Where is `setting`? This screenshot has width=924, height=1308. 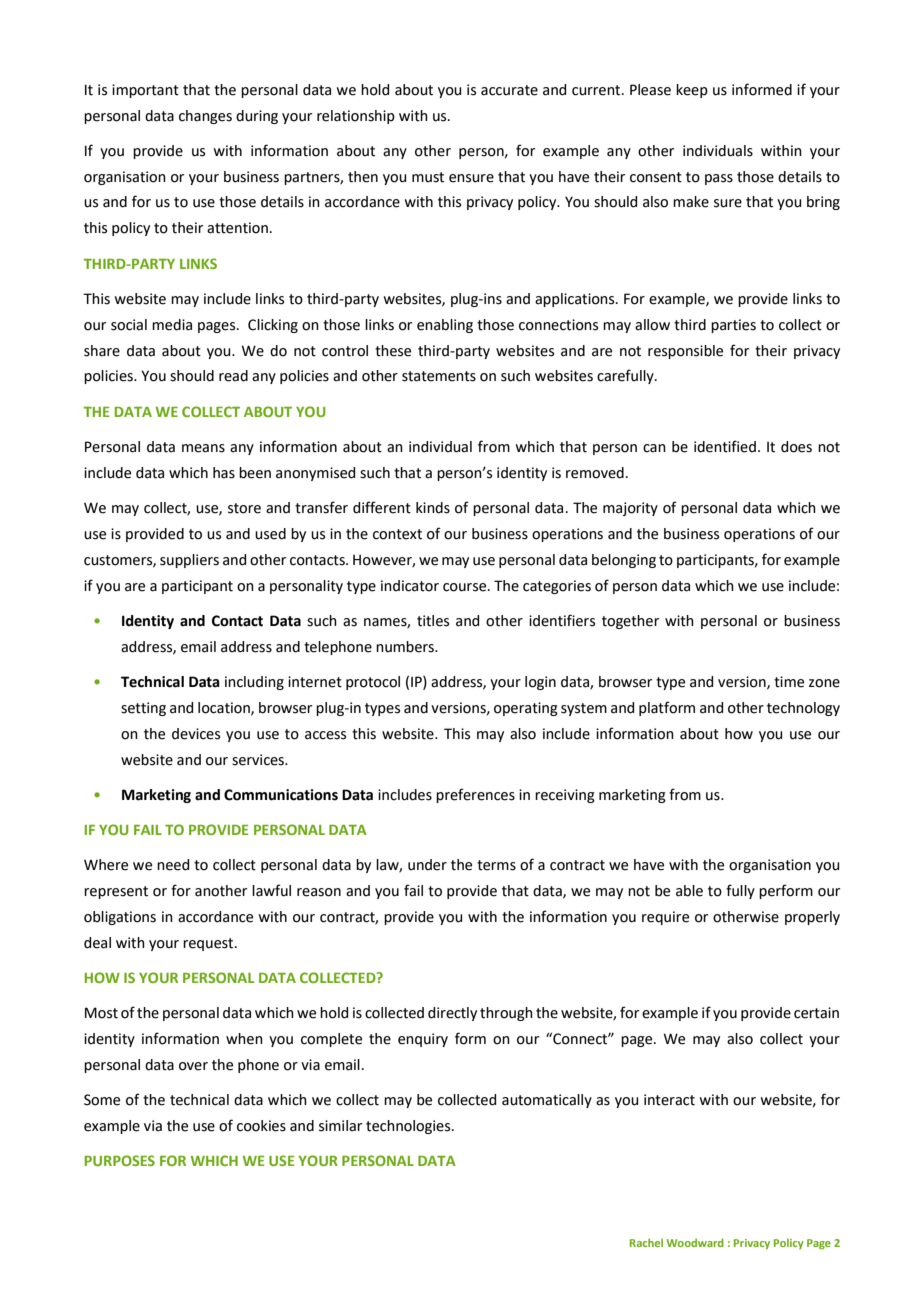 setting is located at coordinates (143, 709).
